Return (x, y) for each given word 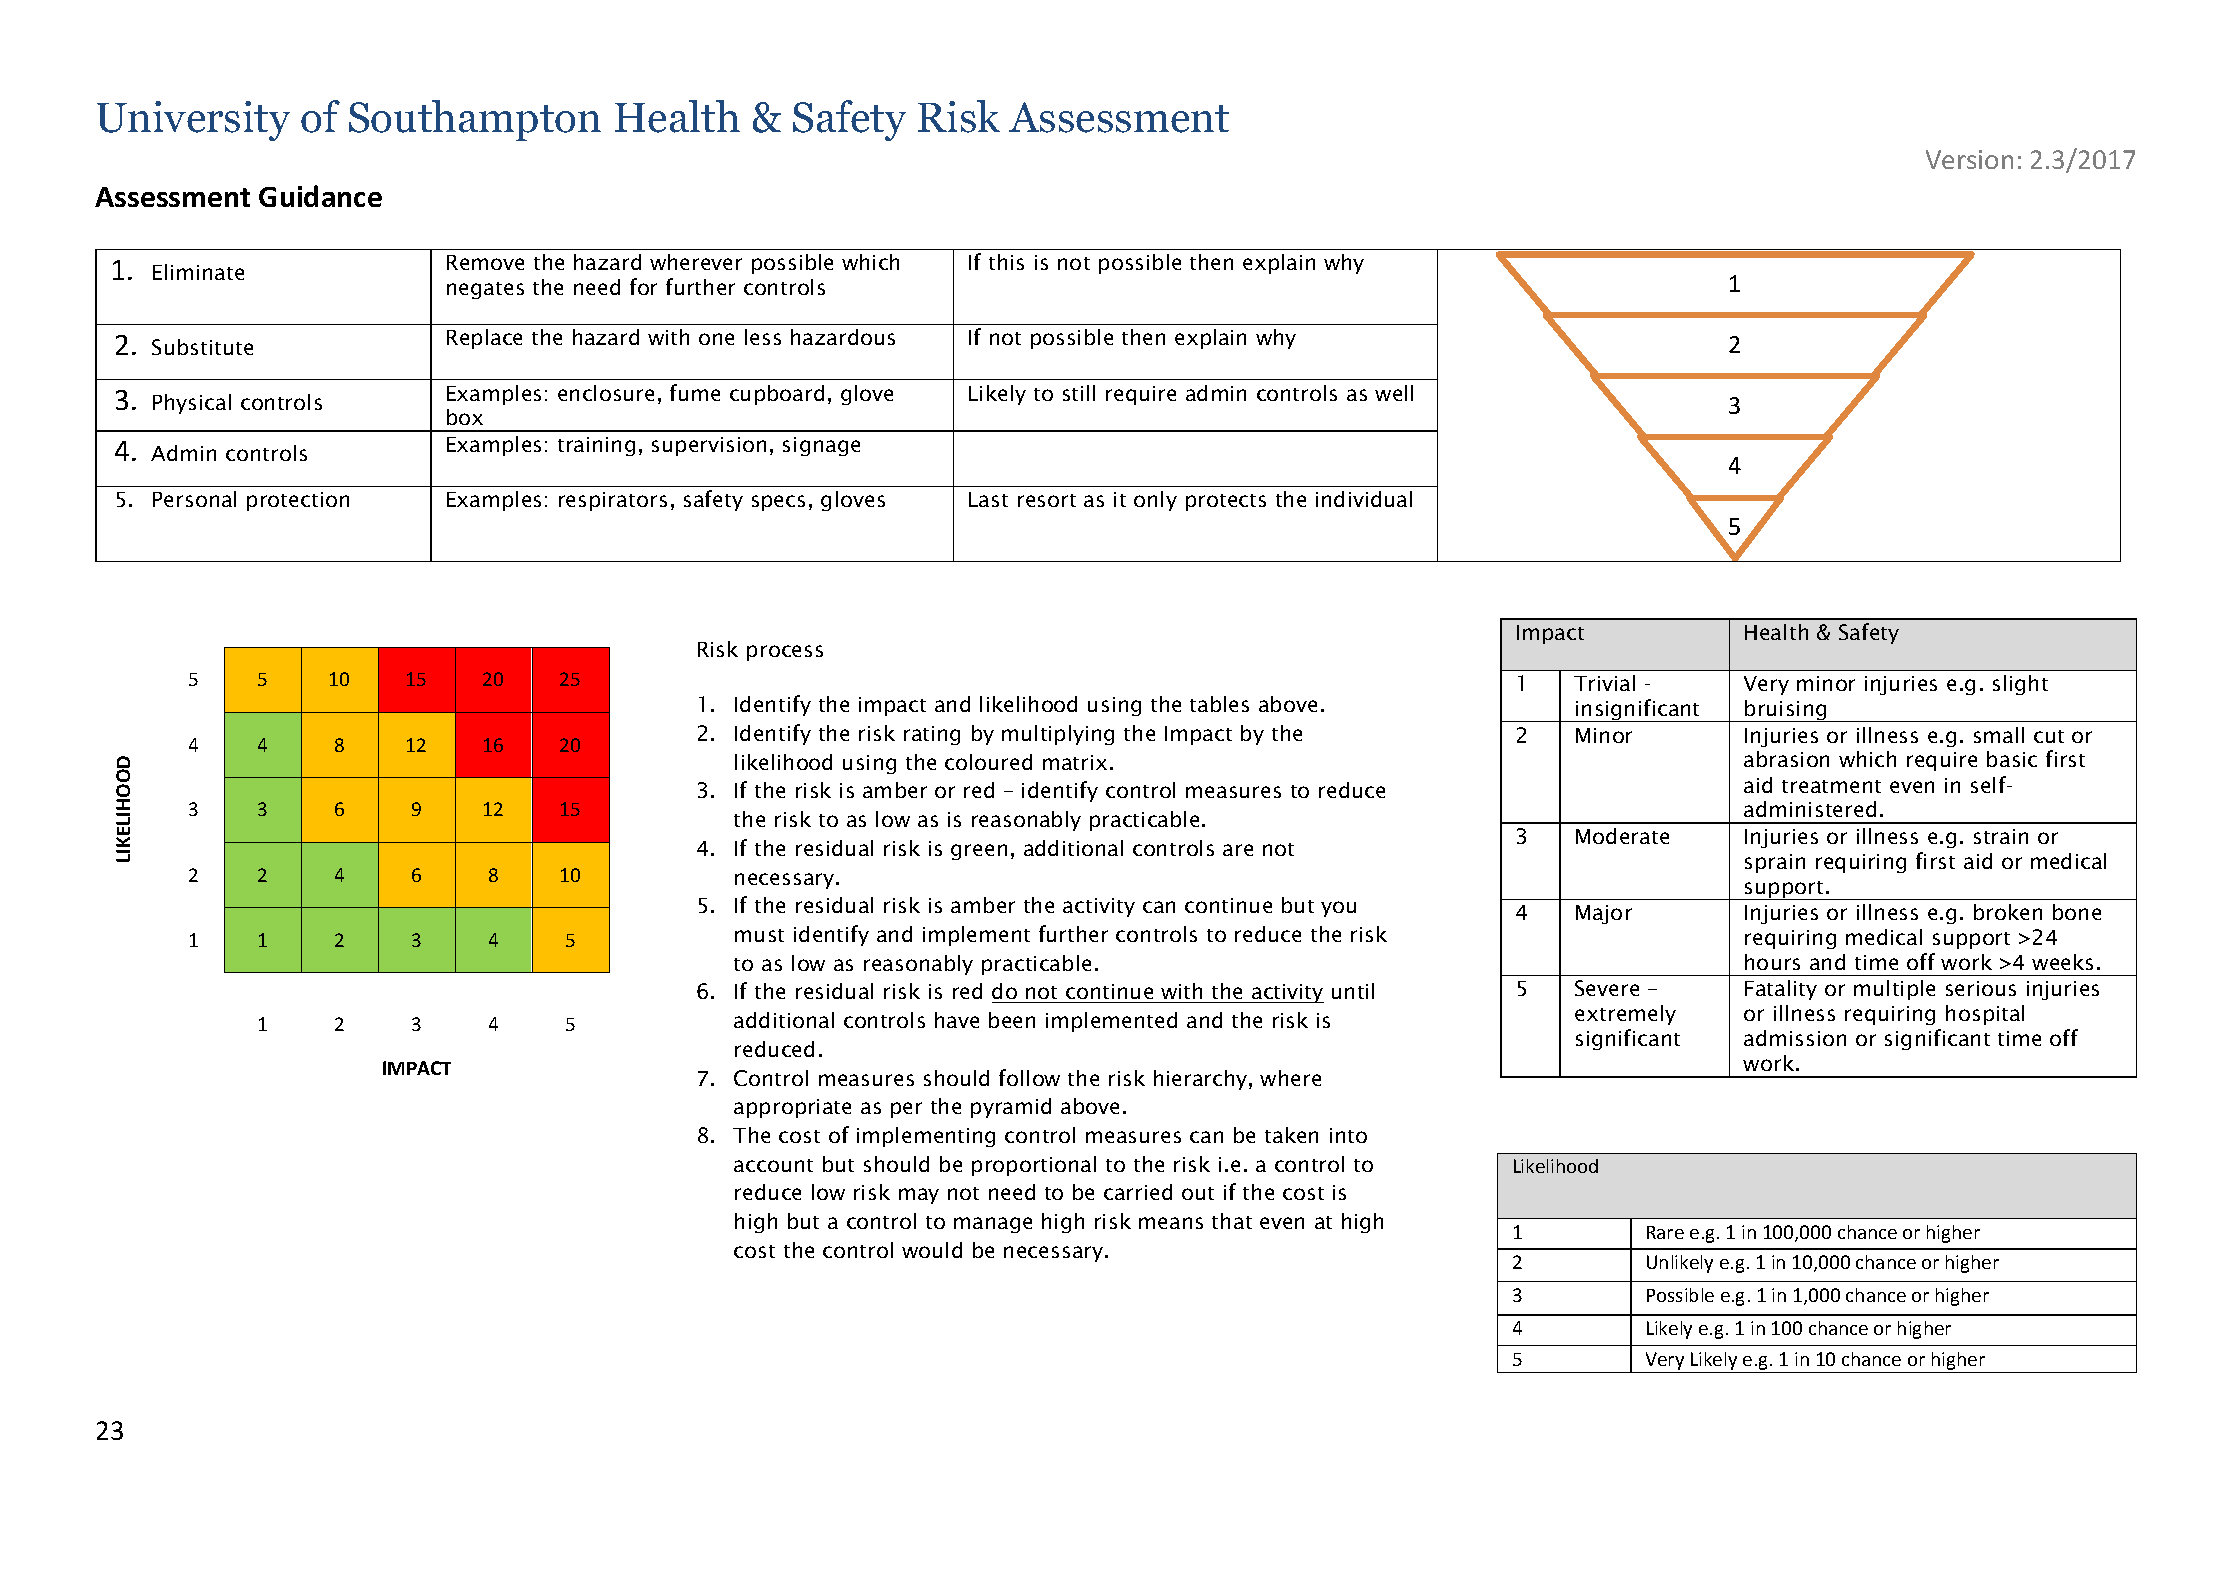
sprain (1775, 863)
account (773, 1165)
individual (1364, 499)
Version (1969, 159)
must (759, 935)
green (979, 852)
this (1006, 262)
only (1155, 501)
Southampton (475, 120)
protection (298, 501)
